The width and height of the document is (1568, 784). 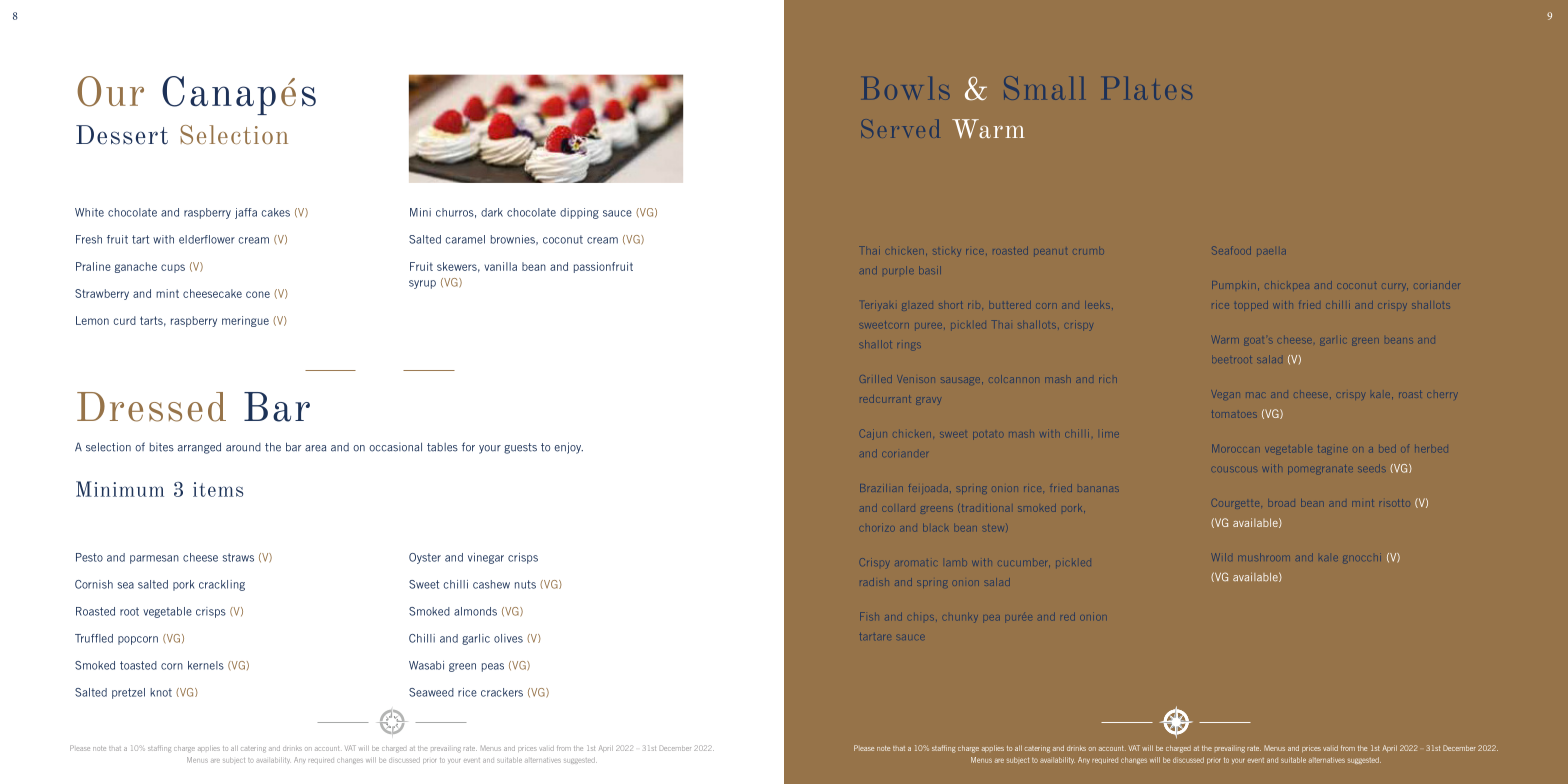 I want to click on Cajun, so click(x=872, y=433).
